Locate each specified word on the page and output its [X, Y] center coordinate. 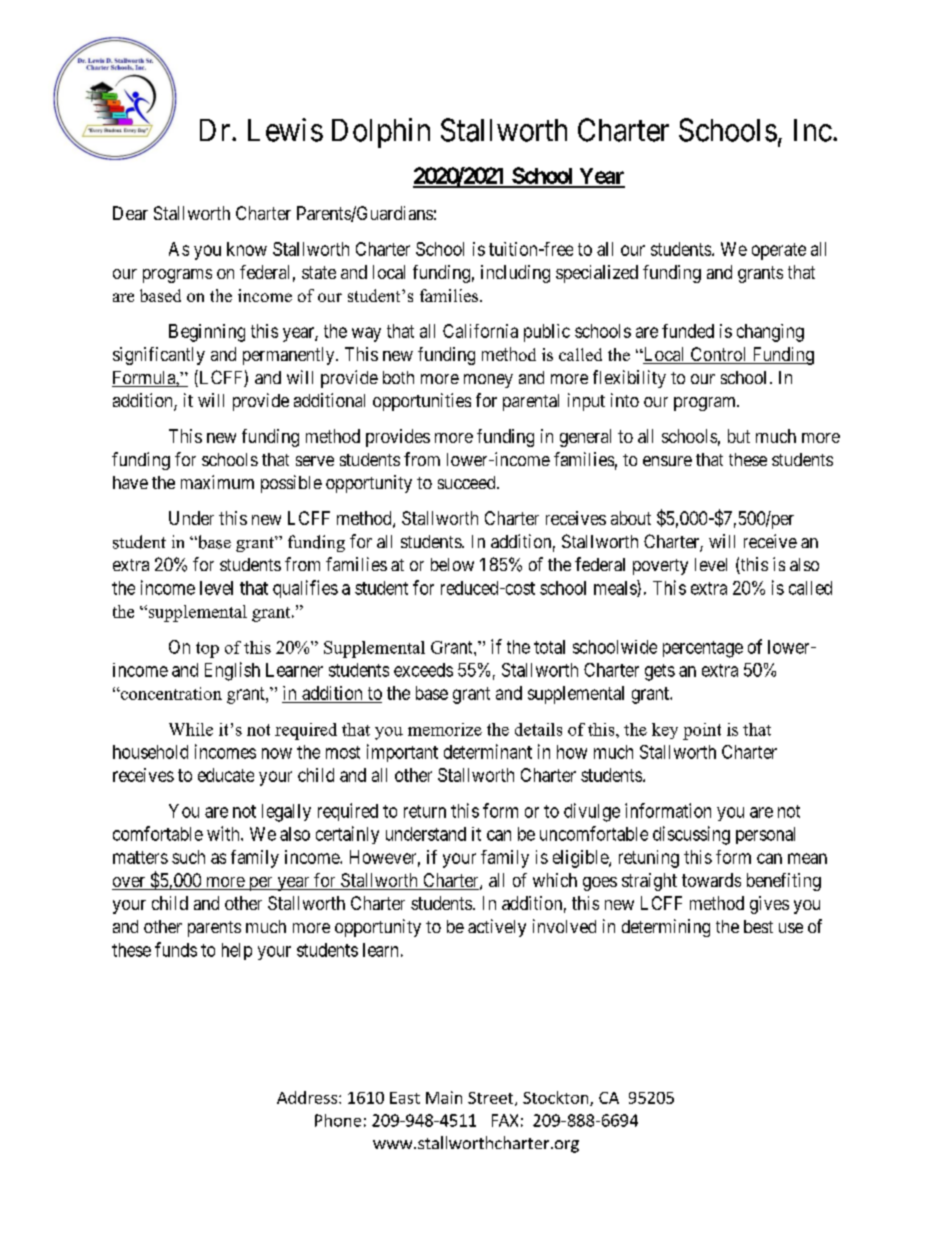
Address [307, 1097]
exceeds [423, 670]
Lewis [285, 130]
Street [492, 1099]
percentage [703, 649]
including [515, 274]
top [207, 650]
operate [779, 251]
